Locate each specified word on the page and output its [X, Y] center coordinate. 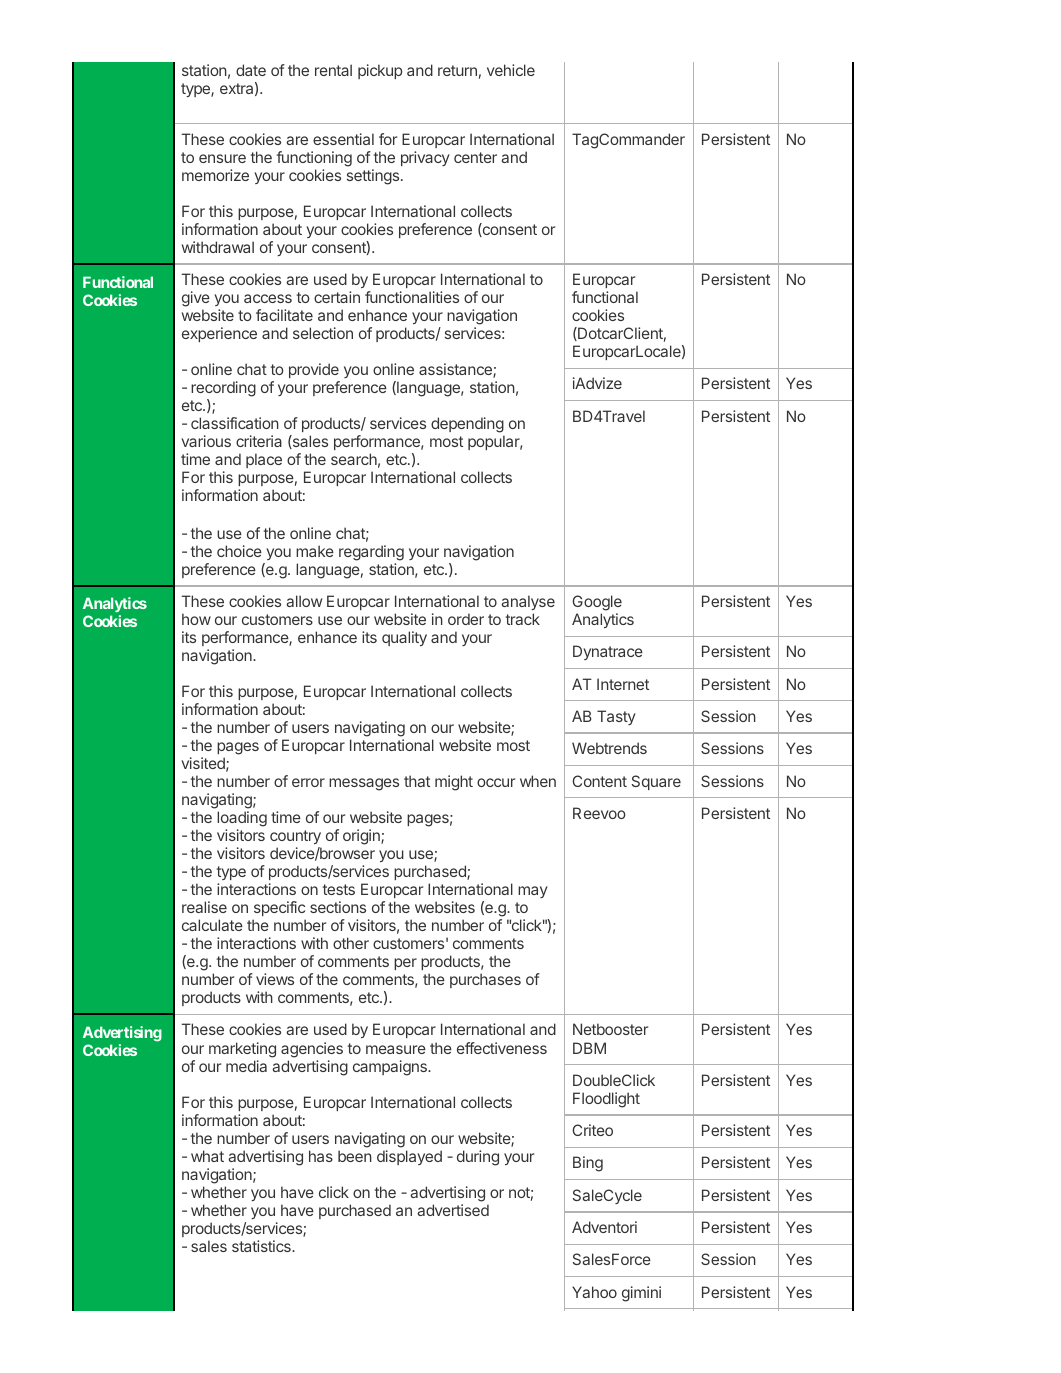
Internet [623, 684]
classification [235, 423]
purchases [485, 980]
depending [467, 426]
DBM [589, 1048]
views [275, 979]
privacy [425, 158]
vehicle [511, 70]
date [251, 70]
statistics [262, 1246]
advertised [453, 1210]
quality [404, 638]
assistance [456, 370]
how [196, 619]
